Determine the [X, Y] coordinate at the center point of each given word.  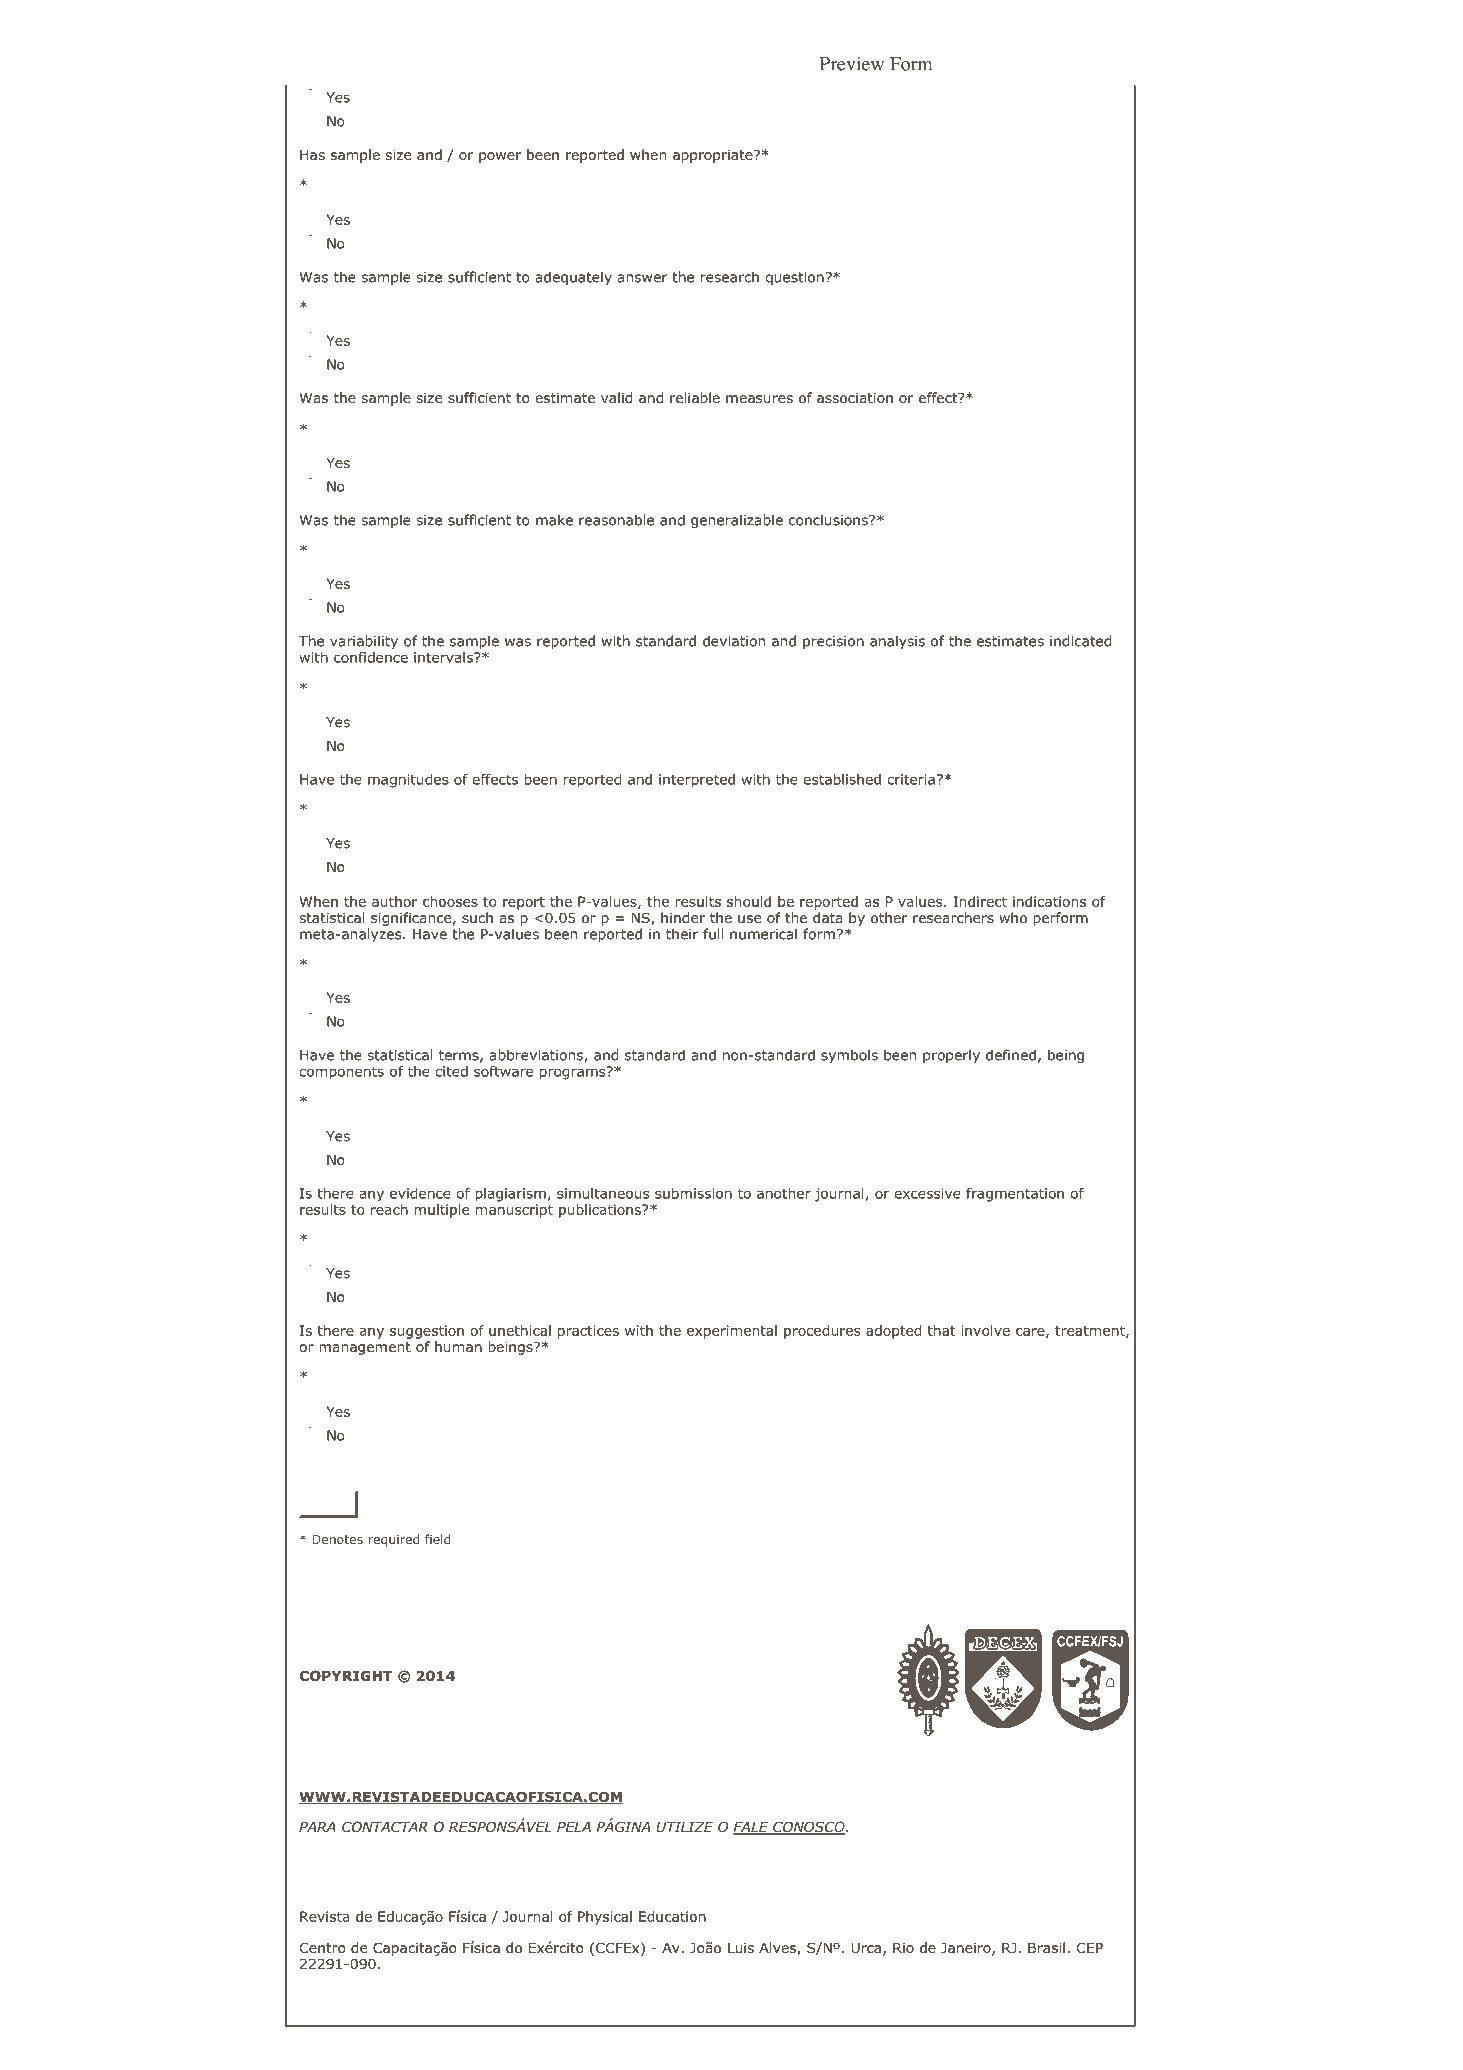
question [794, 278]
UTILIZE [685, 1827]
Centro [323, 1948]
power [500, 157]
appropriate [714, 156]
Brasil [1046, 1947]
